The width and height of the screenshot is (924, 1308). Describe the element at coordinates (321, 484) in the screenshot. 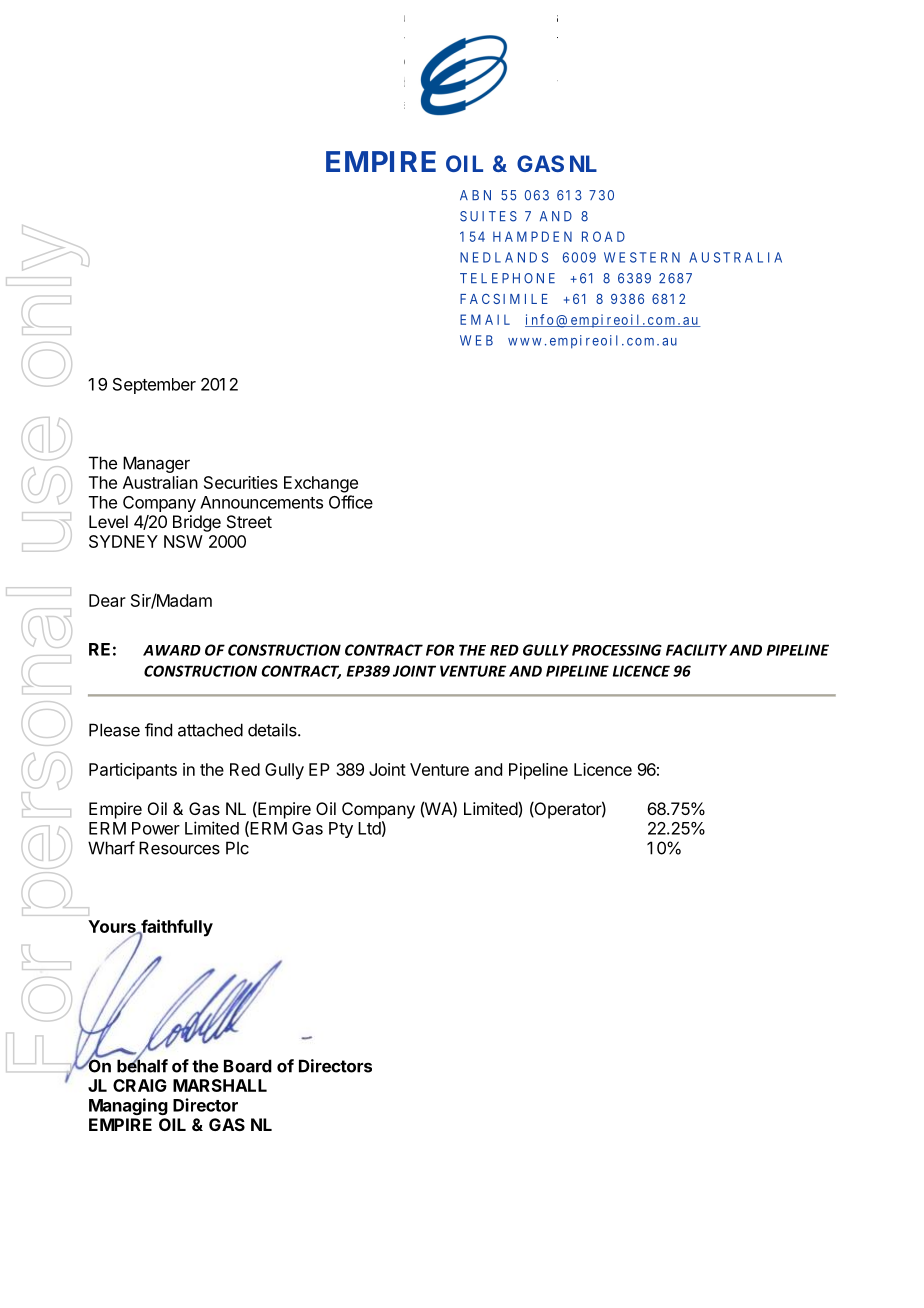

I see `Exchange` at that location.
